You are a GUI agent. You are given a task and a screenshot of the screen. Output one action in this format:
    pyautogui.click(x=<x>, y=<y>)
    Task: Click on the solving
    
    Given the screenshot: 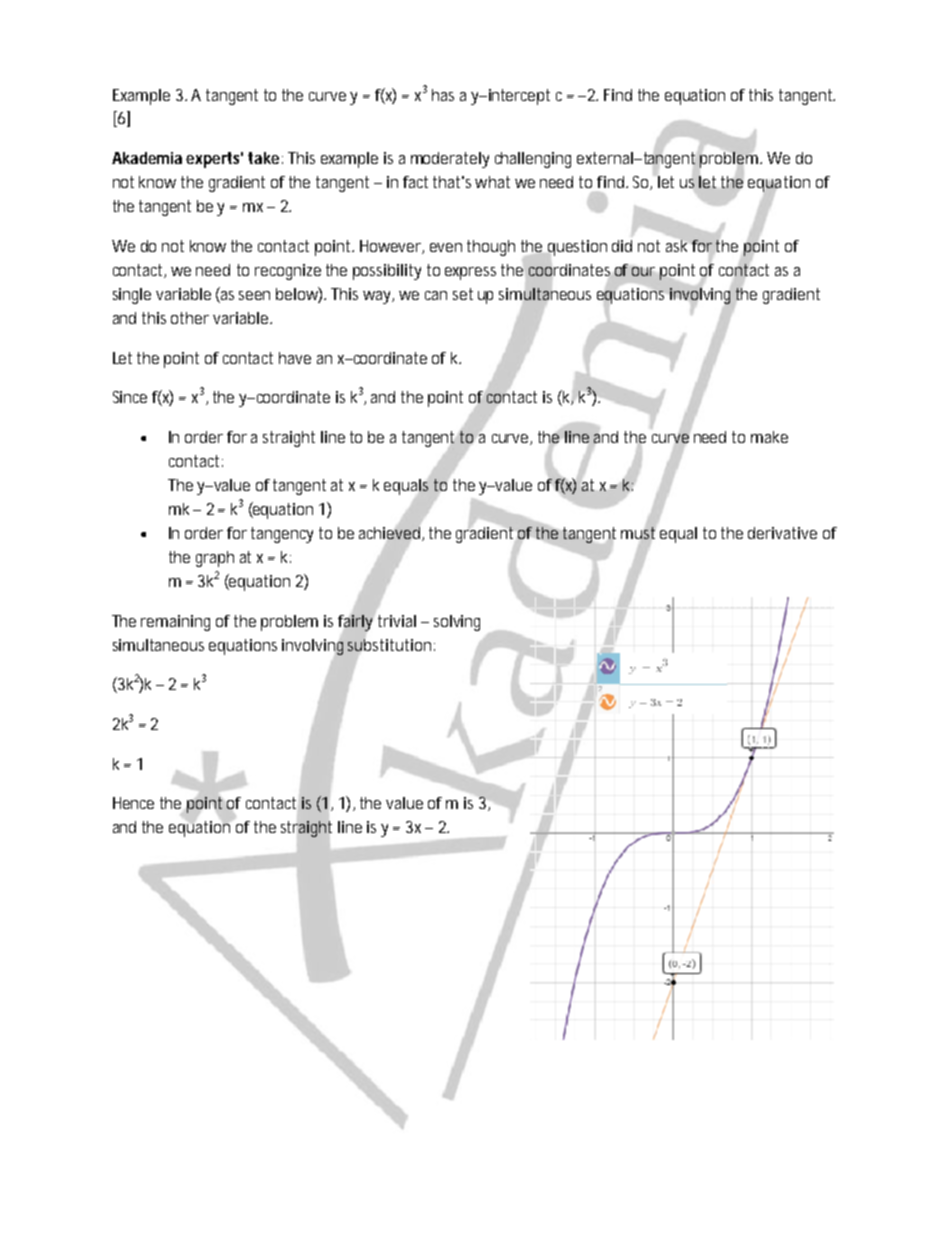 What is the action you would take?
    pyautogui.click(x=457, y=623)
